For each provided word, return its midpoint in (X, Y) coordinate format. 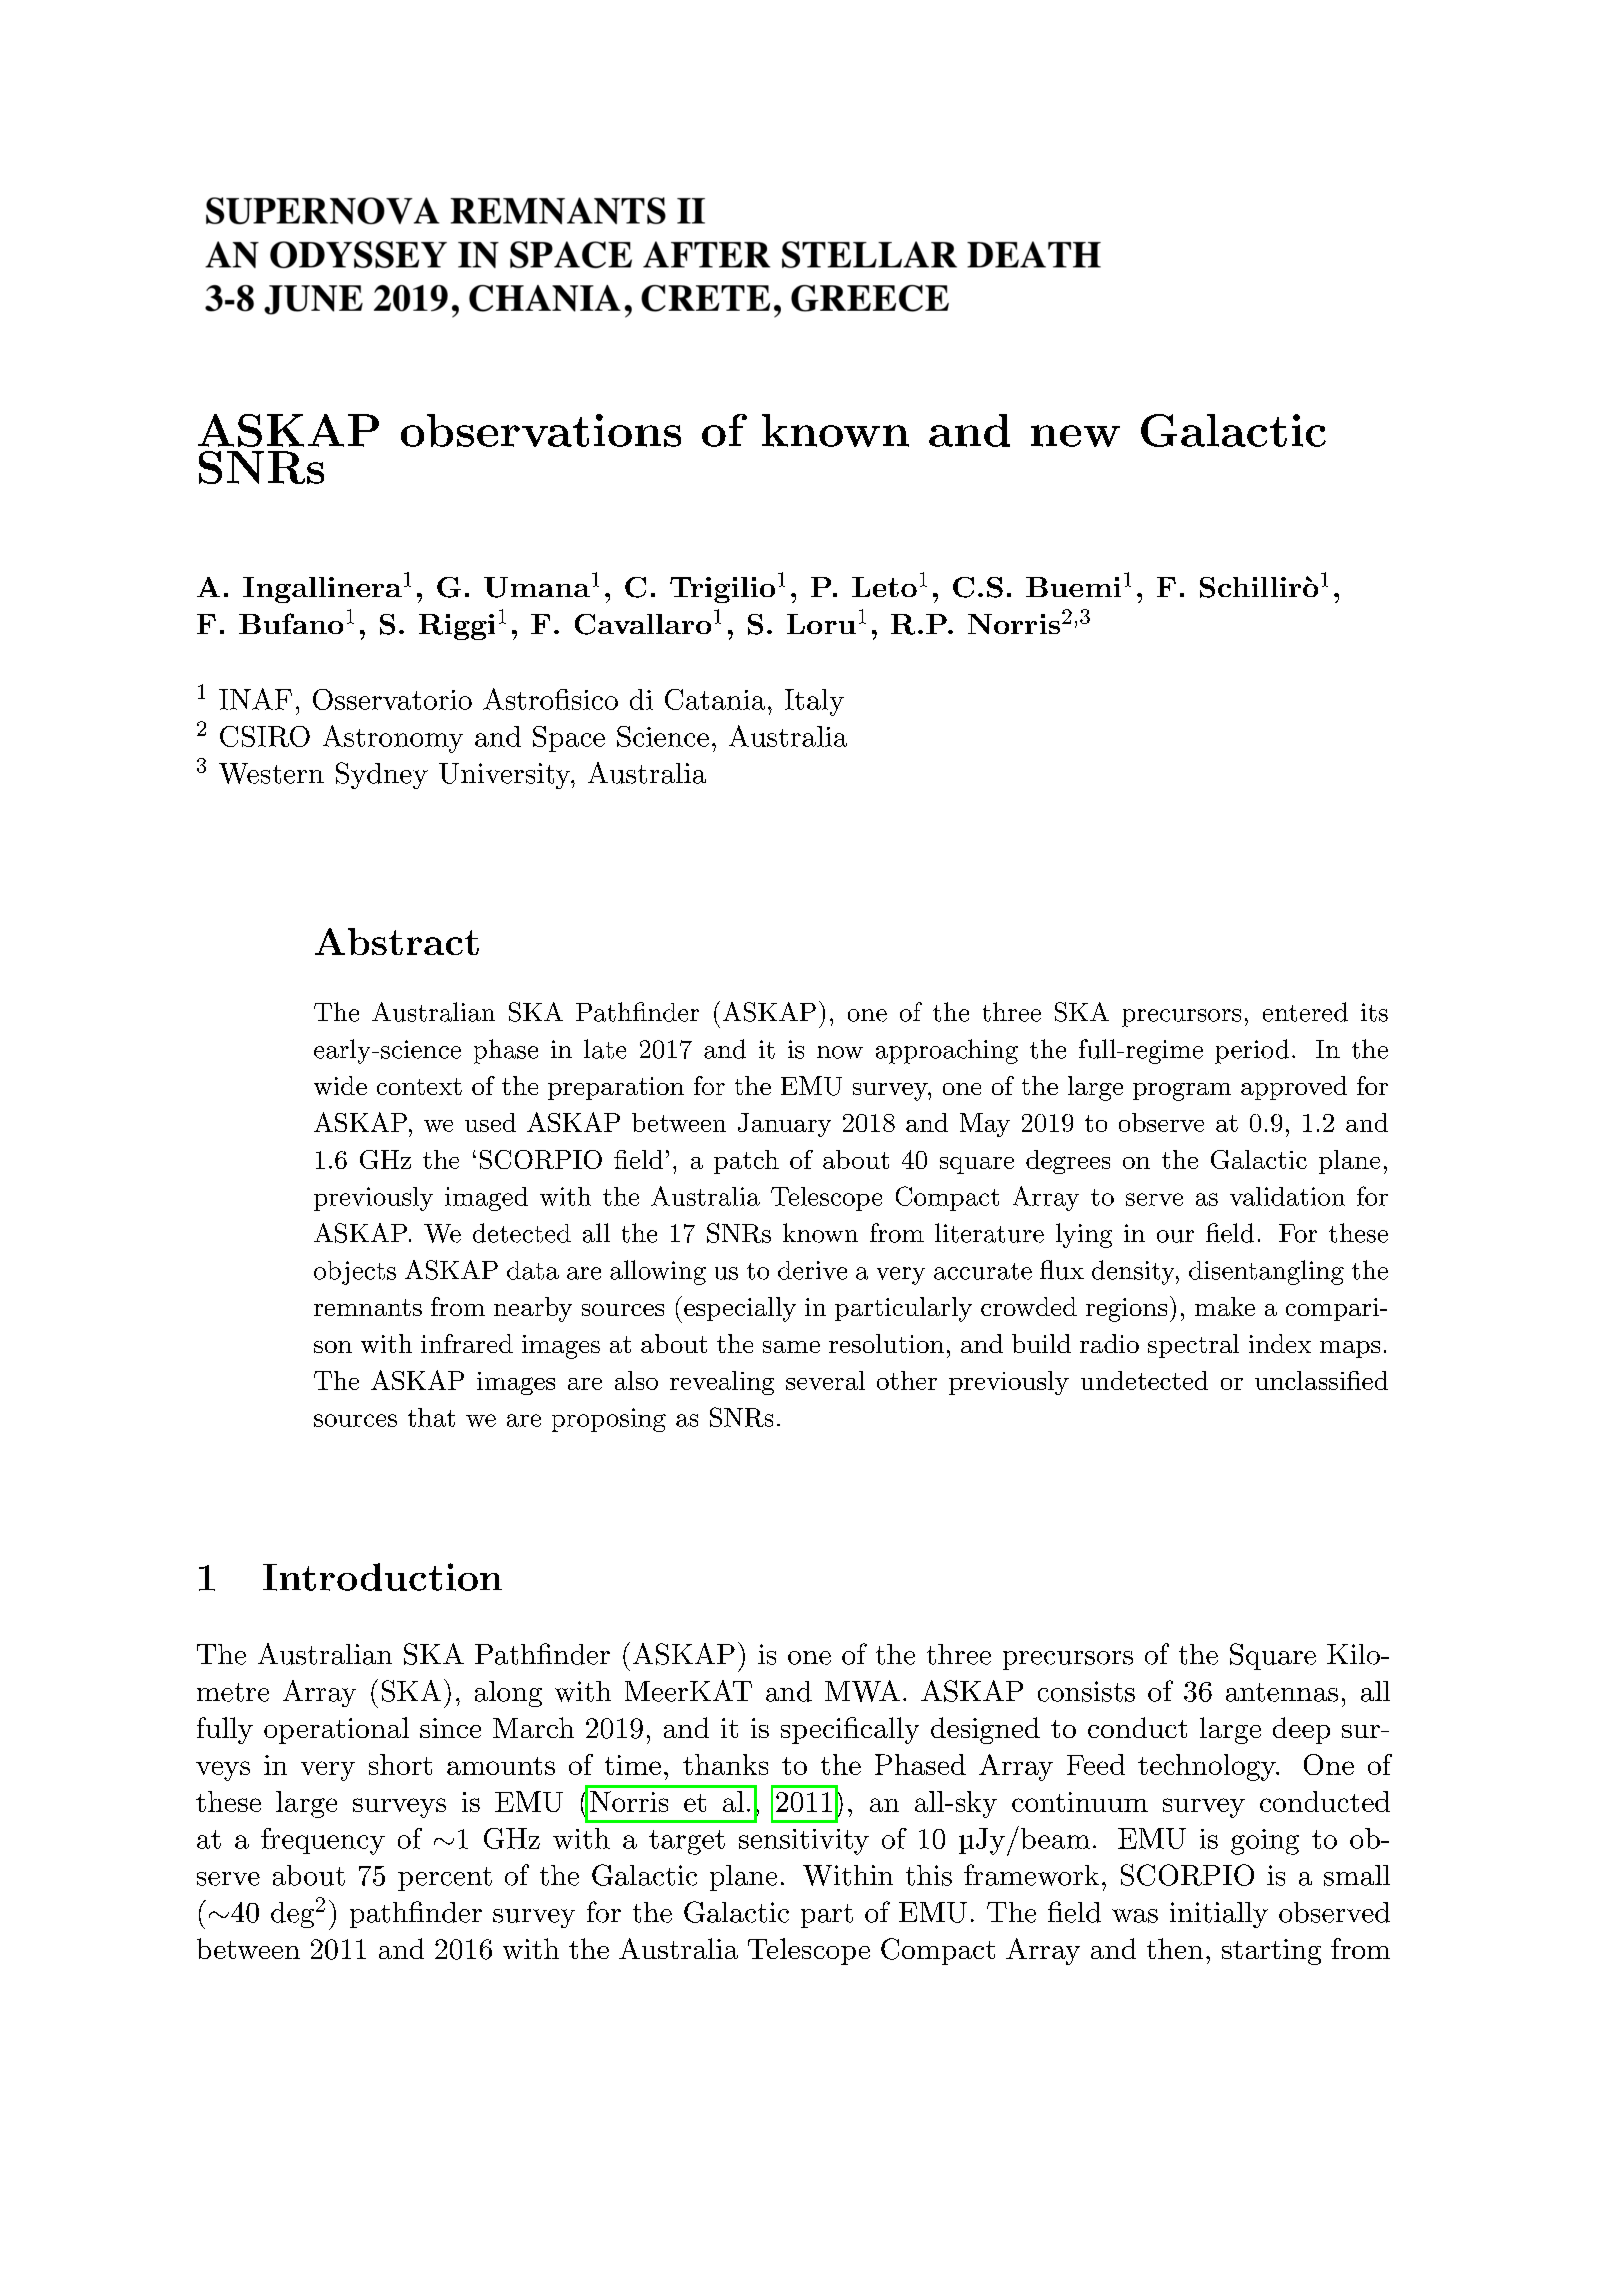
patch (746, 1162)
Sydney (382, 775)
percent (445, 1879)
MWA (862, 1691)
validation (1287, 1196)
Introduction (382, 1577)
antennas (1282, 1692)
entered (1305, 1012)
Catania (715, 699)
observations (541, 430)
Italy (814, 702)
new (1075, 436)
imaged (486, 1199)
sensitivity (804, 1842)
